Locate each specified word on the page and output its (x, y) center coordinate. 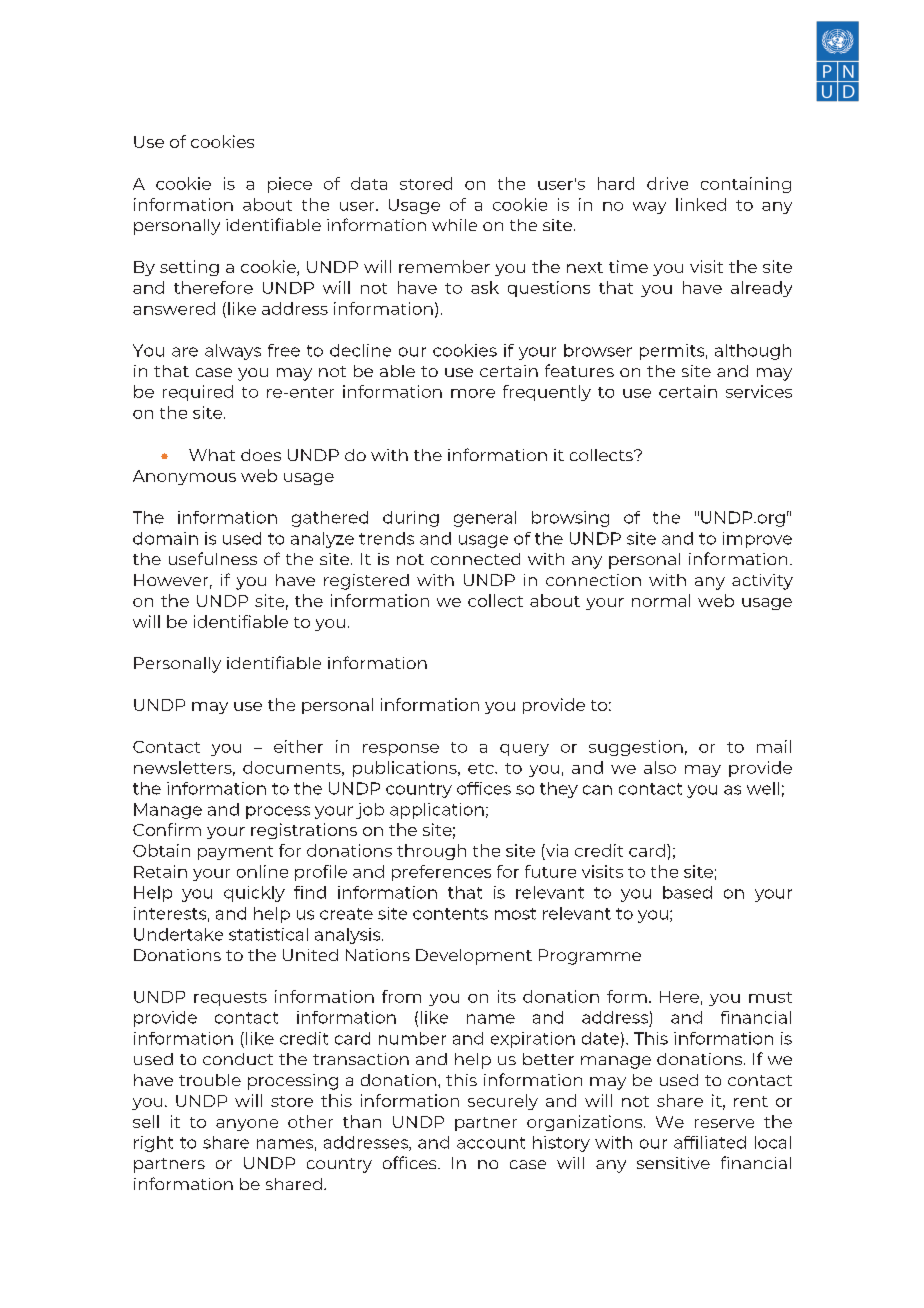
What (212, 455)
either (298, 746)
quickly (254, 894)
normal (661, 600)
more (473, 393)
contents (450, 914)
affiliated (710, 1142)
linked (701, 204)
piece (290, 185)
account (491, 1143)
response (401, 750)
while (454, 225)
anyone (247, 1125)
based (687, 892)
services (759, 391)
